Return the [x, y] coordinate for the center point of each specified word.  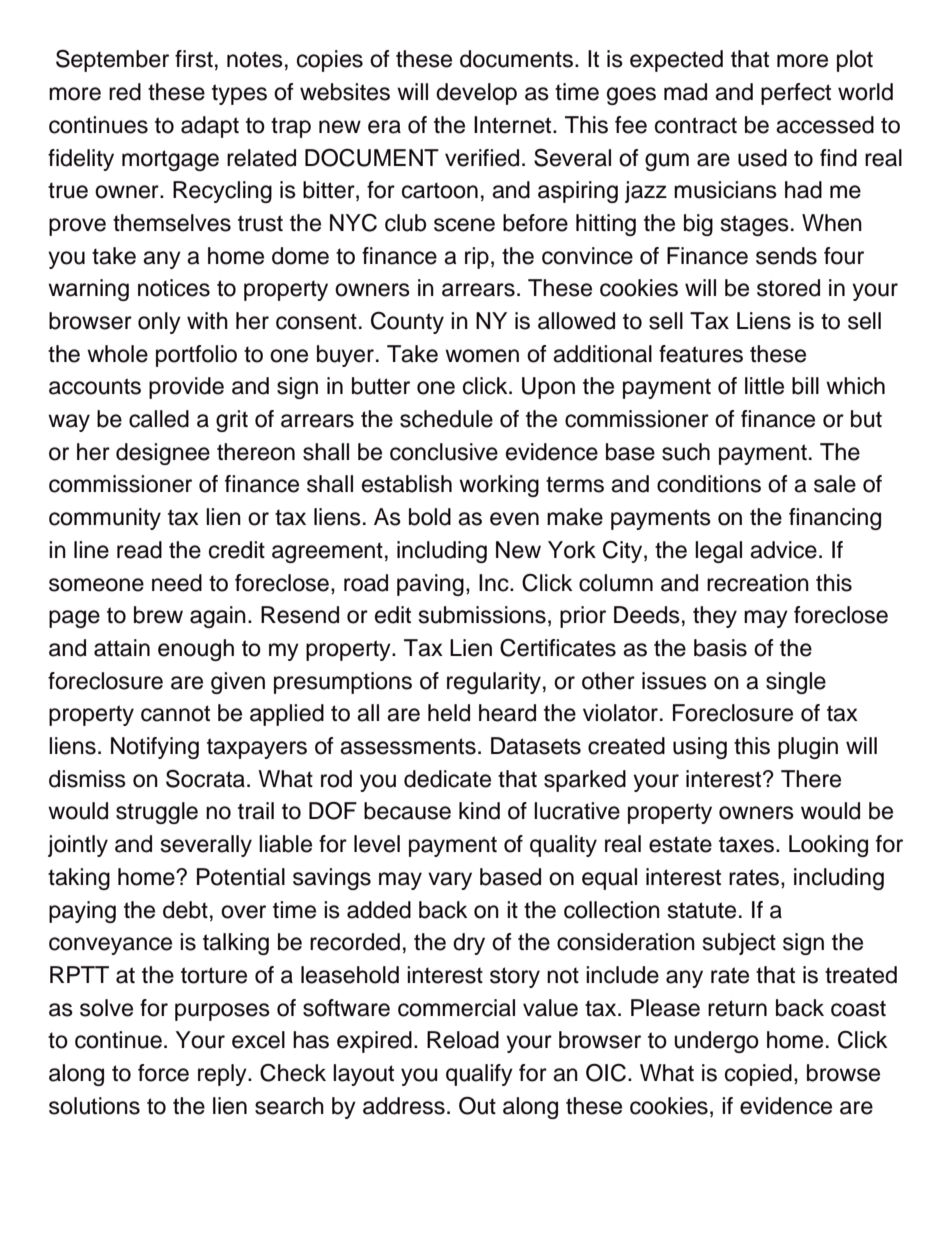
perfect [796, 94]
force [163, 1073]
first [194, 59]
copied [758, 1075]
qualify [479, 1075]
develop [476, 94]
